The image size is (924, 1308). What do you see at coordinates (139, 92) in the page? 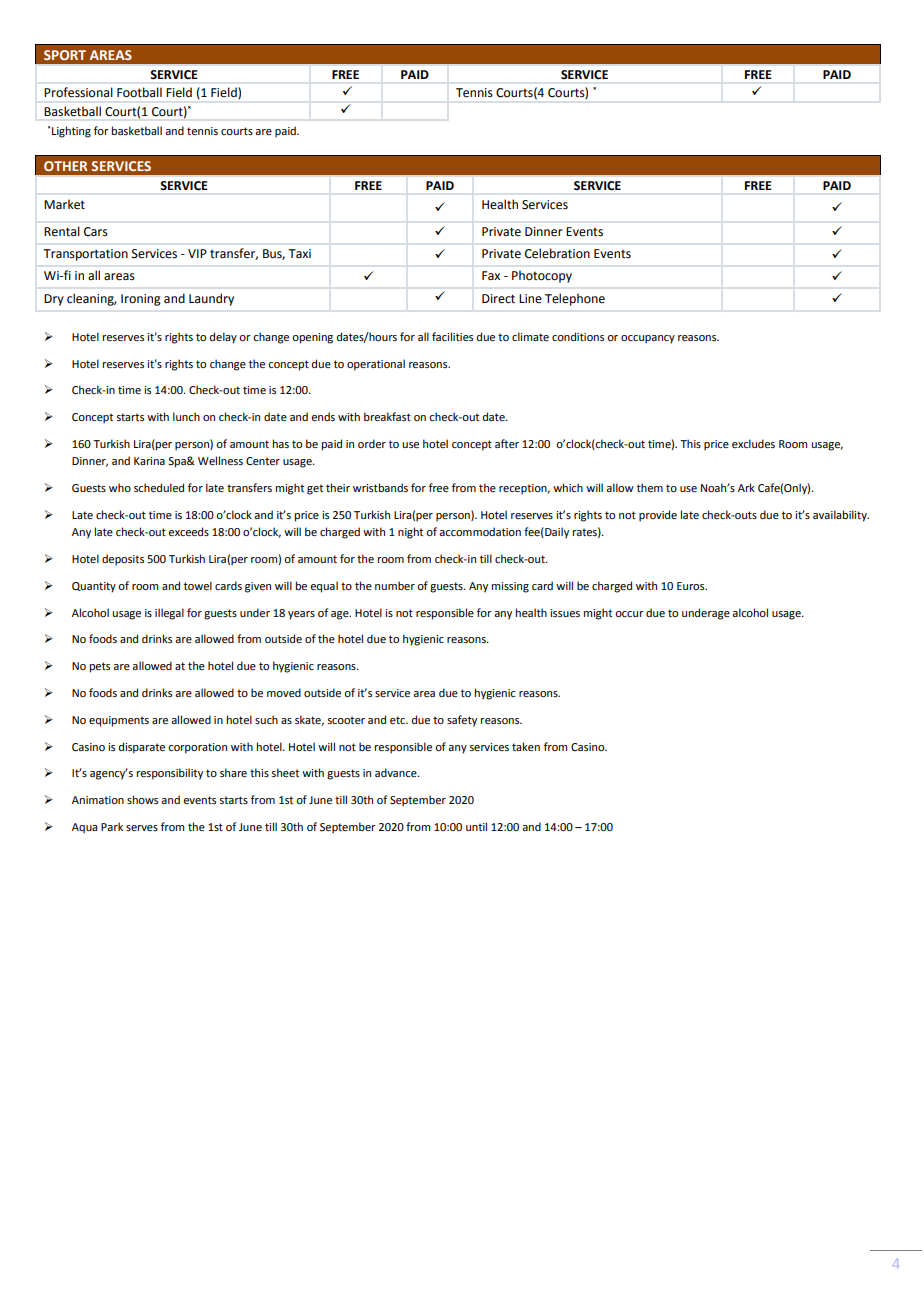
I see `Football` at bounding box center [139, 92].
